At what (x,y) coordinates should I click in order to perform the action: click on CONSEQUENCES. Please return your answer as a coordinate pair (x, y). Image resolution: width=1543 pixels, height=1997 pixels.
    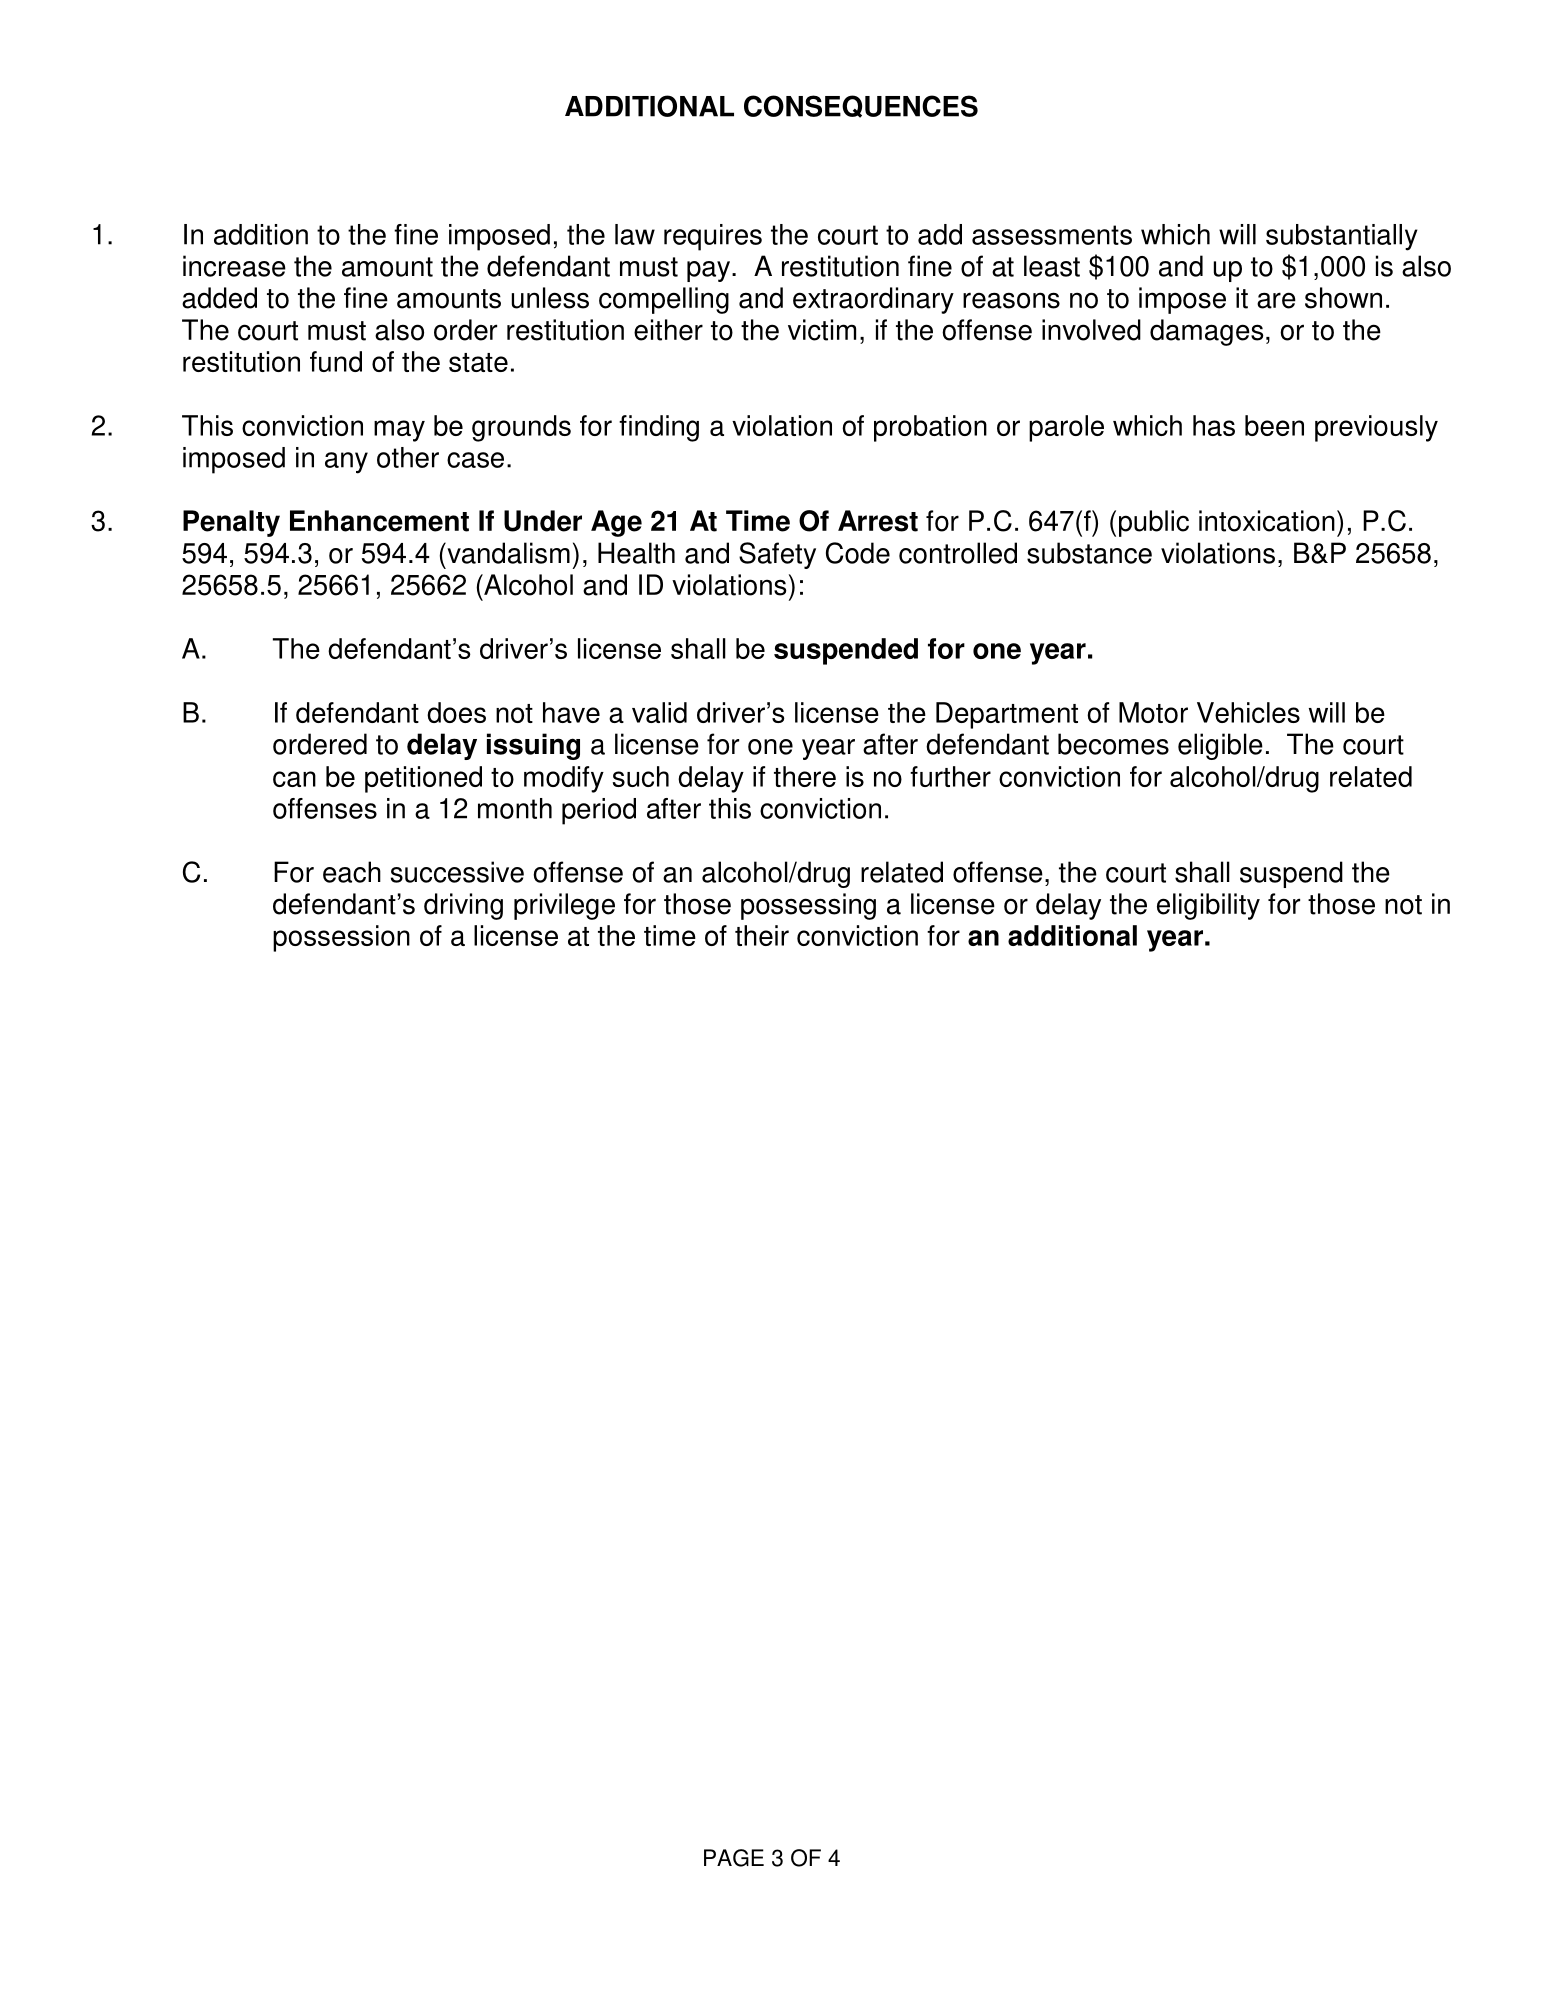
    Looking at the image, I should click on (861, 106).
